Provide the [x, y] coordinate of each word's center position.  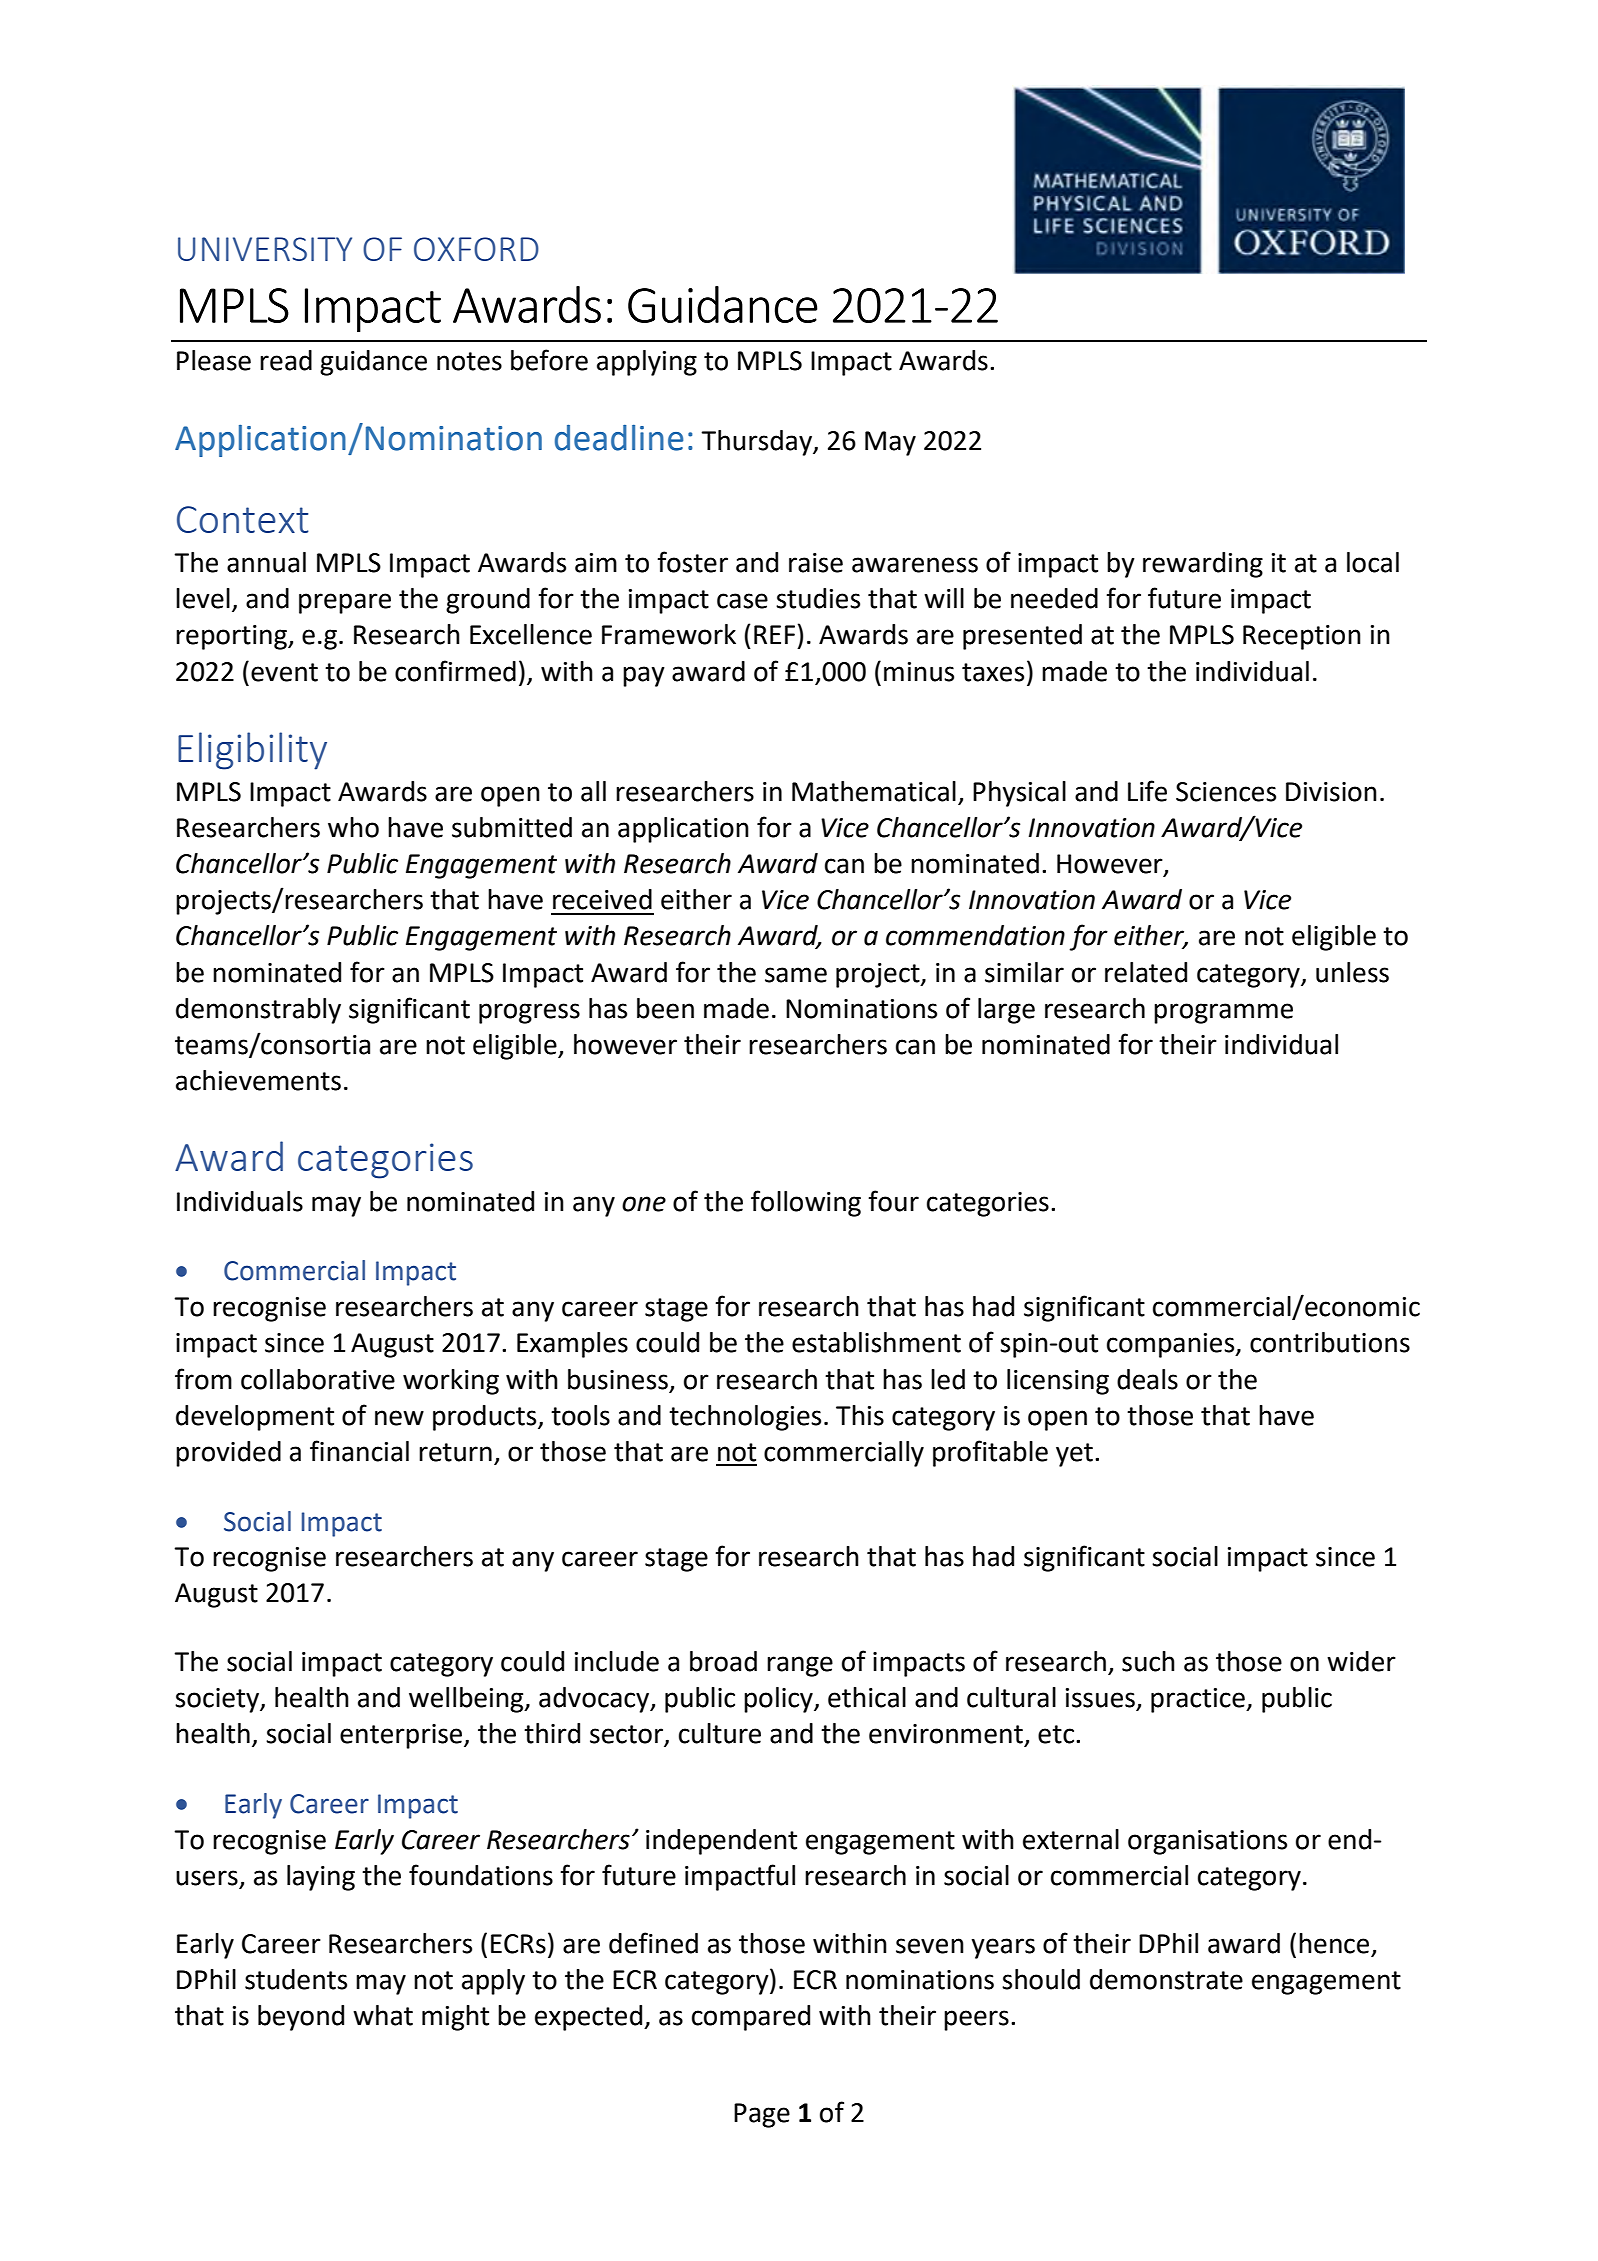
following [806, 1203]
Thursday [757, 443]
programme [1223, 1013]
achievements [258, 1080]
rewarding [1203, 565]
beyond [301, 2018]
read [286, 360]
